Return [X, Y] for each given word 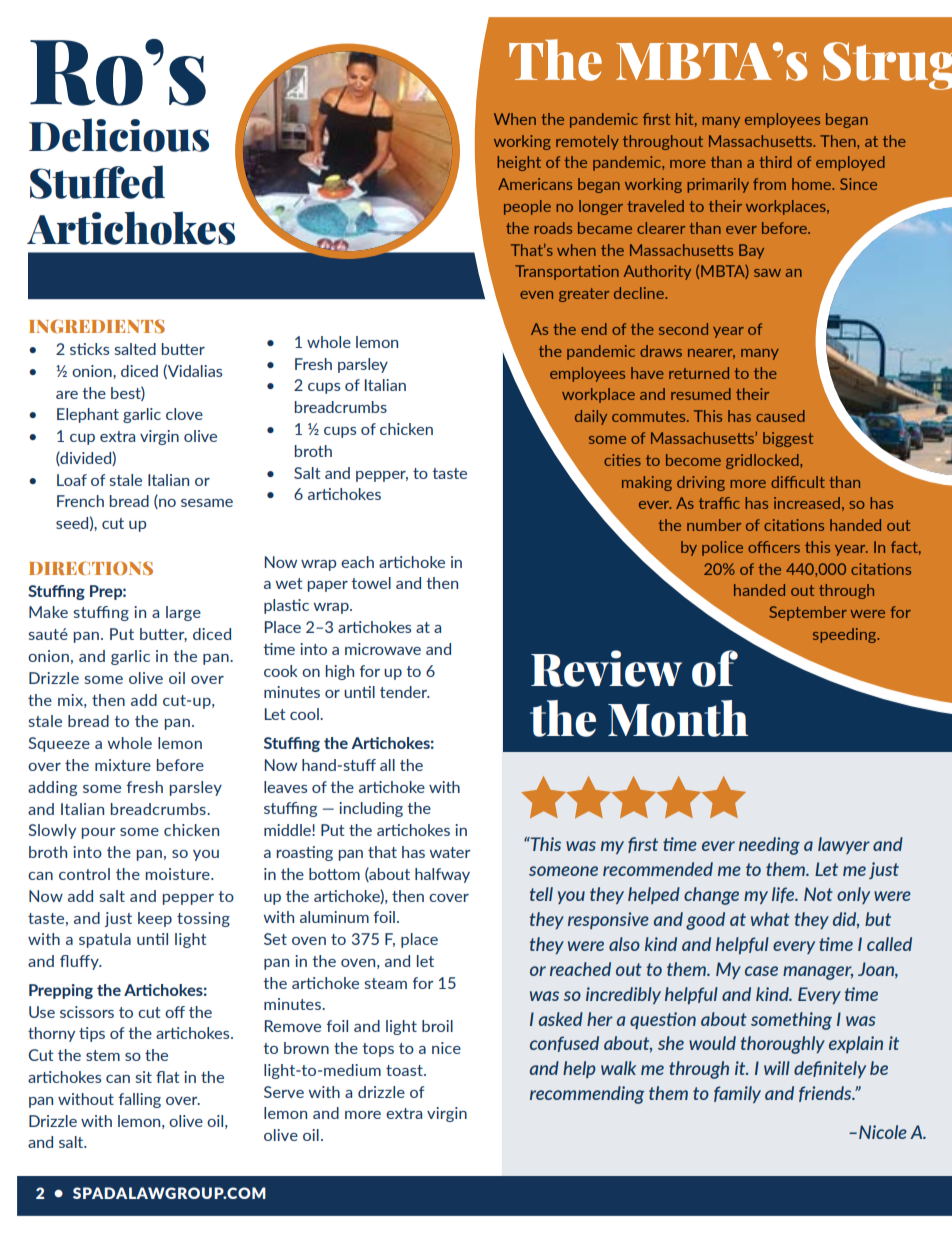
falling [140, 1100]
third [775, 162]
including [371, 809]
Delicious [119, 135]
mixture [123, 765]
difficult [798, 482]
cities [622, 460]
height [519, 163]
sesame [207, 503]
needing [769, 846]
